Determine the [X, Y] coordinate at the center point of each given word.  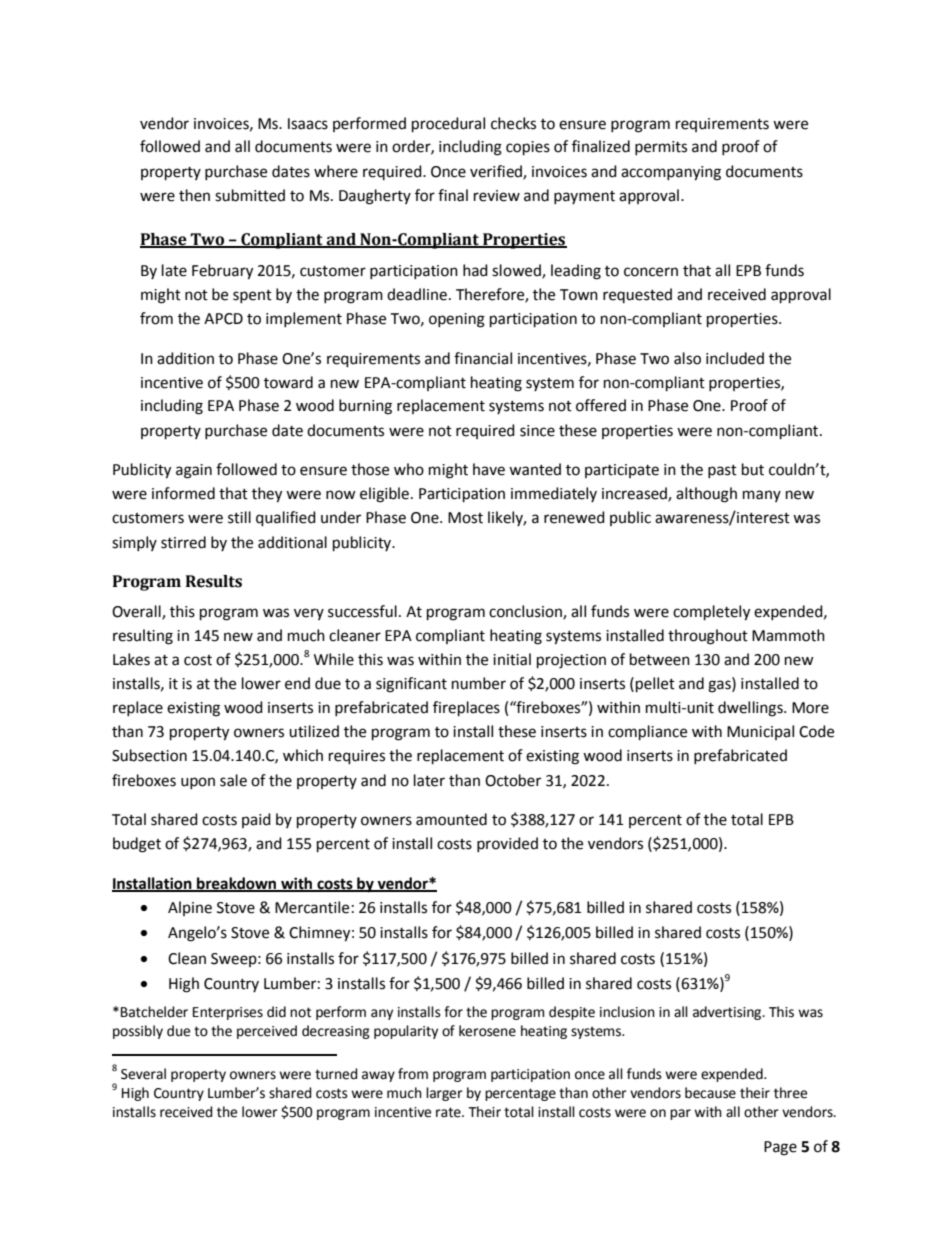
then [194, 195]
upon [198, 783]
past [722, 471]
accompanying [671, 173]
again [194, 471]
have [489, 469]
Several [143, 1074]
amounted [451, 819]
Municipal [760, 732]
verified [497, 172]
